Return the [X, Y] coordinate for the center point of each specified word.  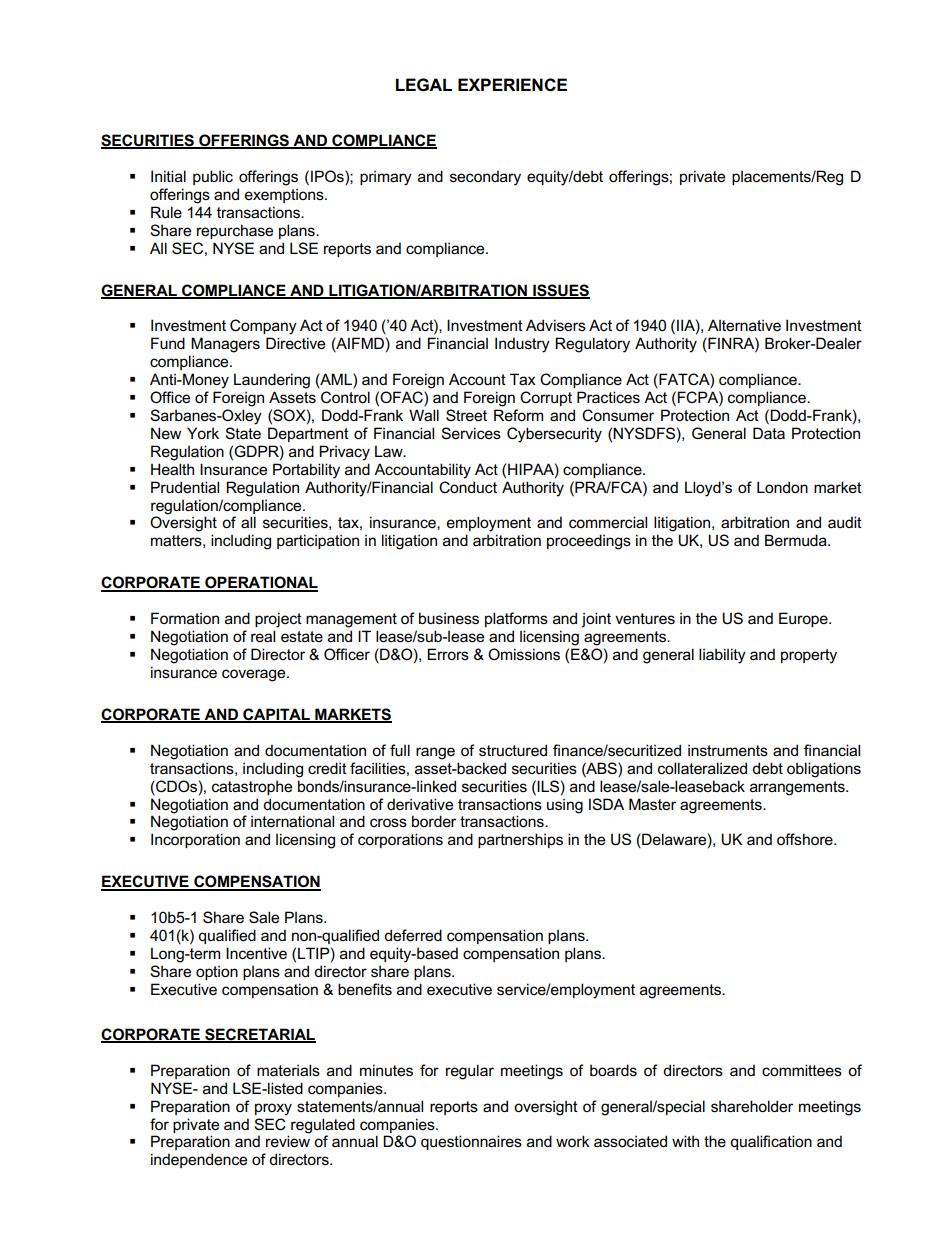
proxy [273, 1109]
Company [263, 327]
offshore [806, 839]
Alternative [744, 325]
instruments [728, 750]
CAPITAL [276, 715]
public [213, 177]
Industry [522, 345]
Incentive [256, 953]
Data [769, 433]
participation [318, 541]
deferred [413, 935]
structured [513, 750]
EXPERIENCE [512, 85]
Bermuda [797, 540]
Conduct [468, 487]
